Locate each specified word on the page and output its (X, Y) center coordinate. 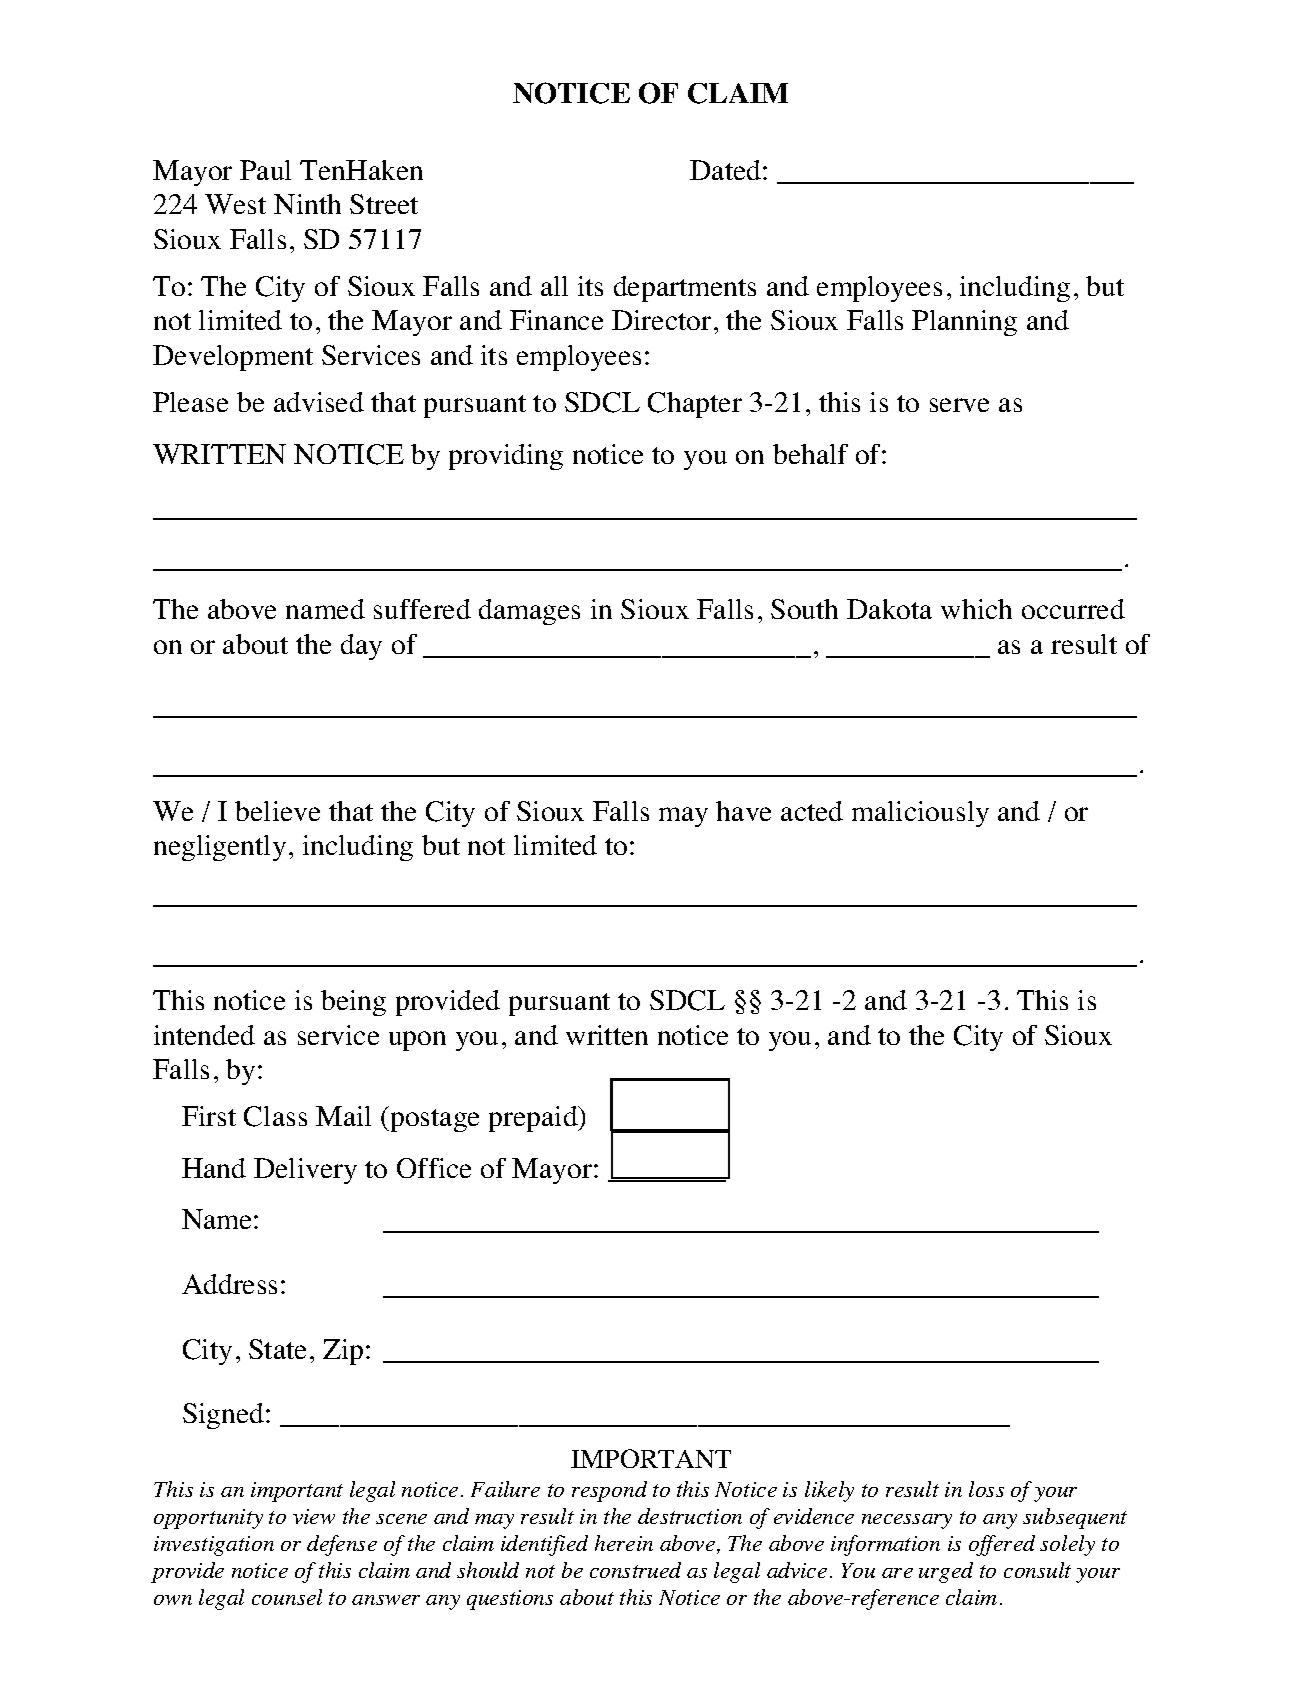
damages (529, 612)
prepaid (534, 1119)
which (976, 609)
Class (275, 1116)
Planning (964, 323)
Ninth (307, 204)
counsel (287, 1597)
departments (685, 289)
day (361, 647)
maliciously (920, 814)
